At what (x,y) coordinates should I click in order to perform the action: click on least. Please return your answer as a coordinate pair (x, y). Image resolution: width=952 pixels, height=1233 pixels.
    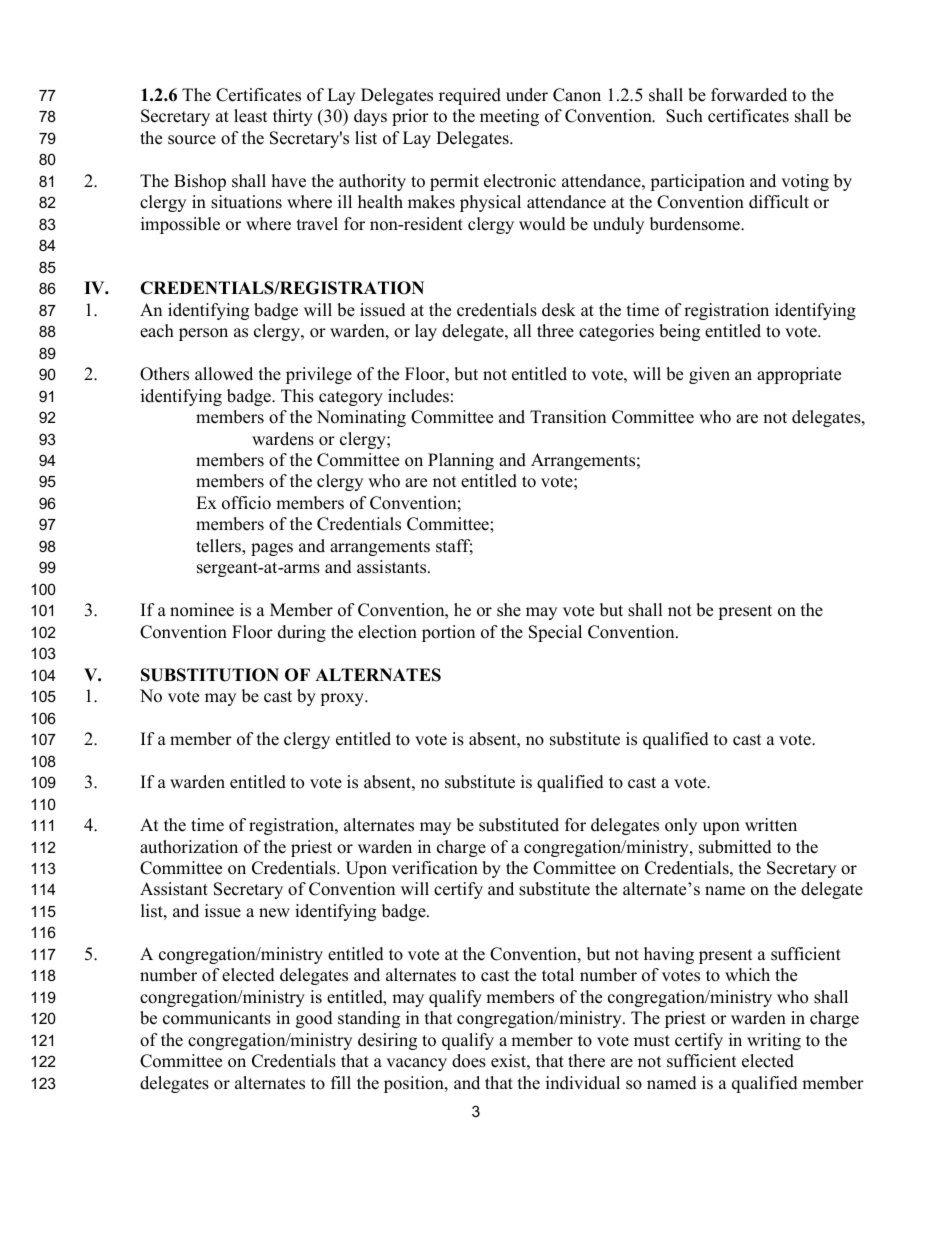
    Looking at the image, I should click on (251, 116).
